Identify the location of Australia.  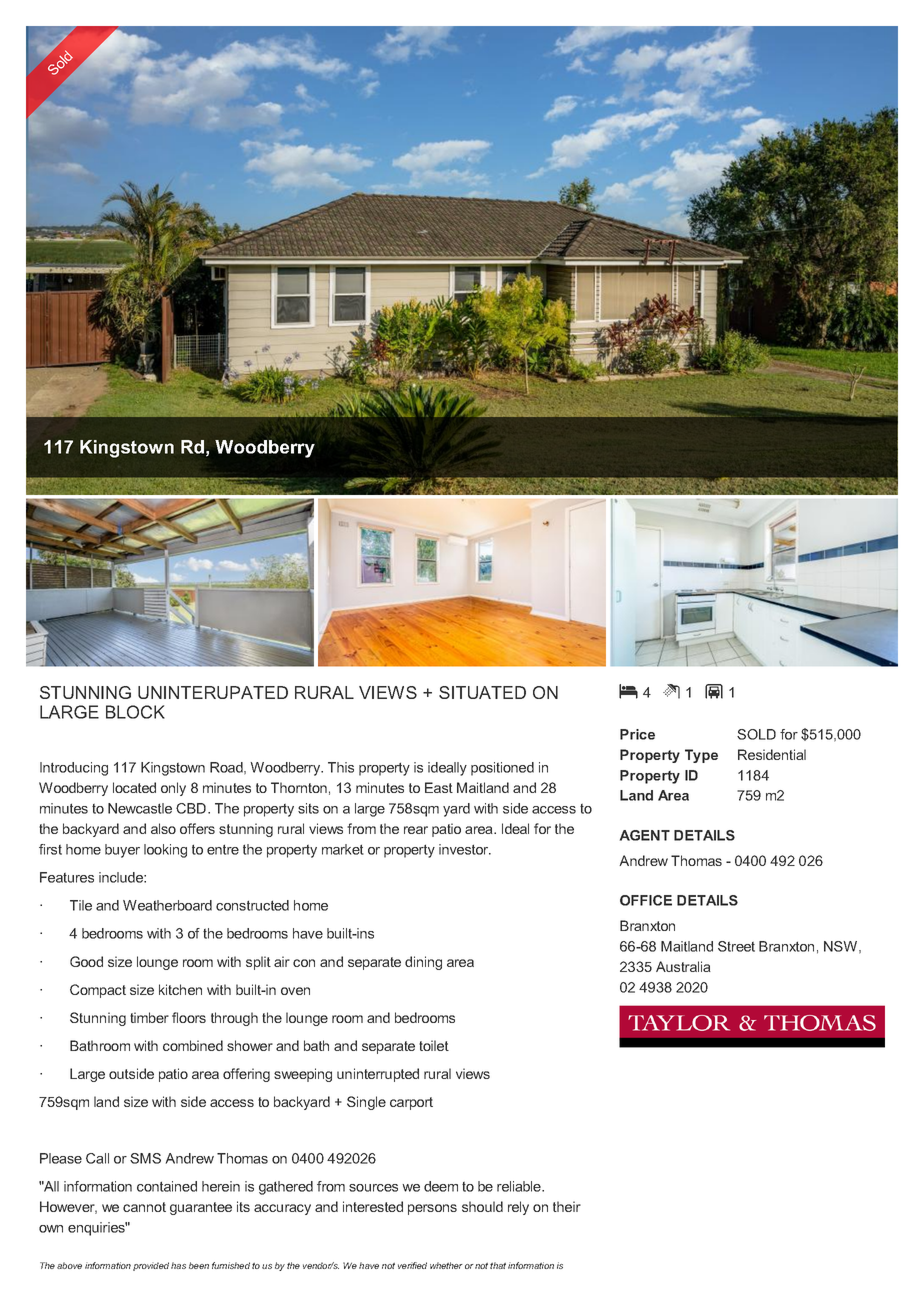
(683, 966).
